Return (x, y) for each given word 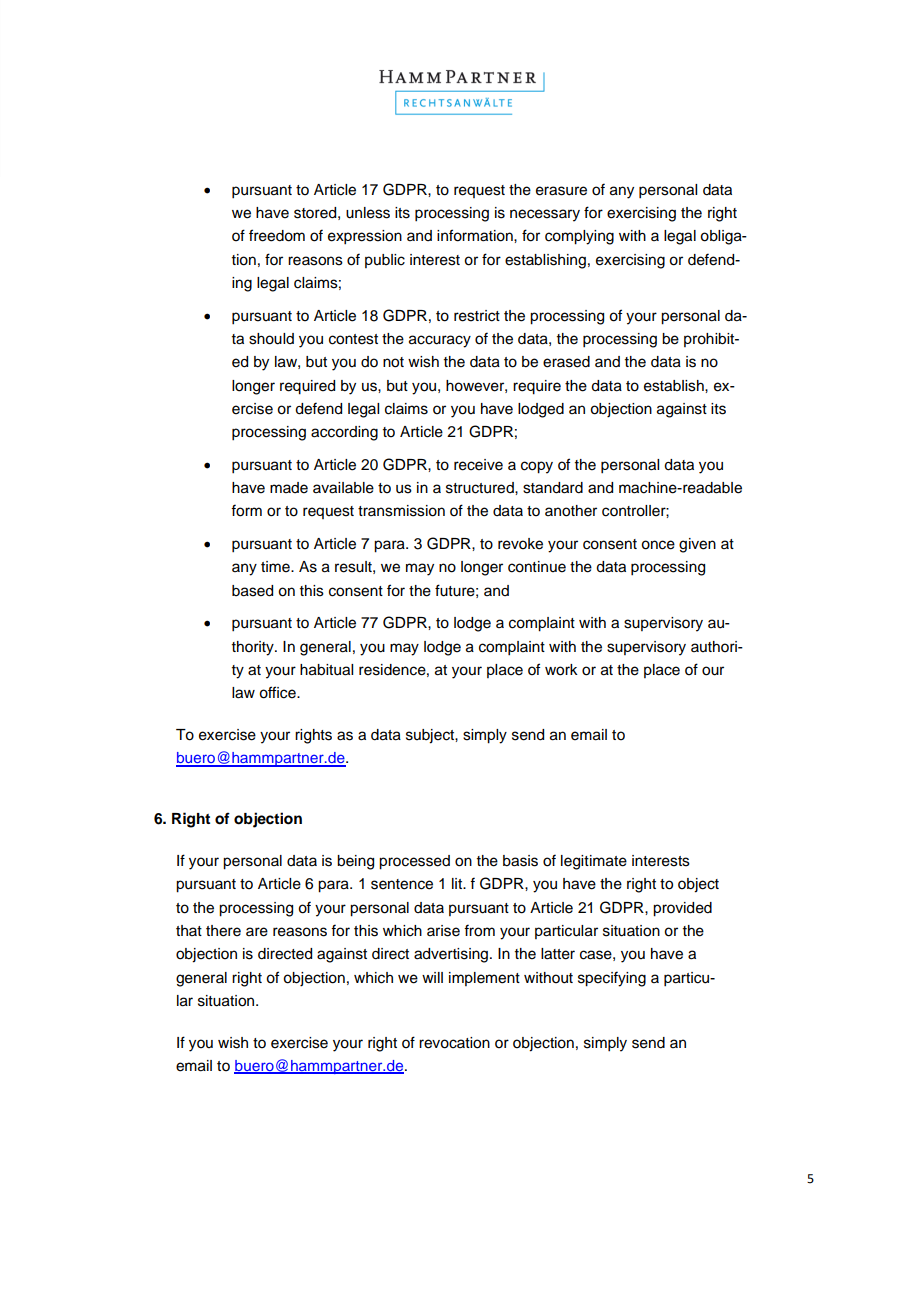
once (658, 545)
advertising (452, 955)
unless (368, 213)
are (257, 932)
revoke (520, 544)
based (252, 591)
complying (579, 237)
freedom (277, 235)
